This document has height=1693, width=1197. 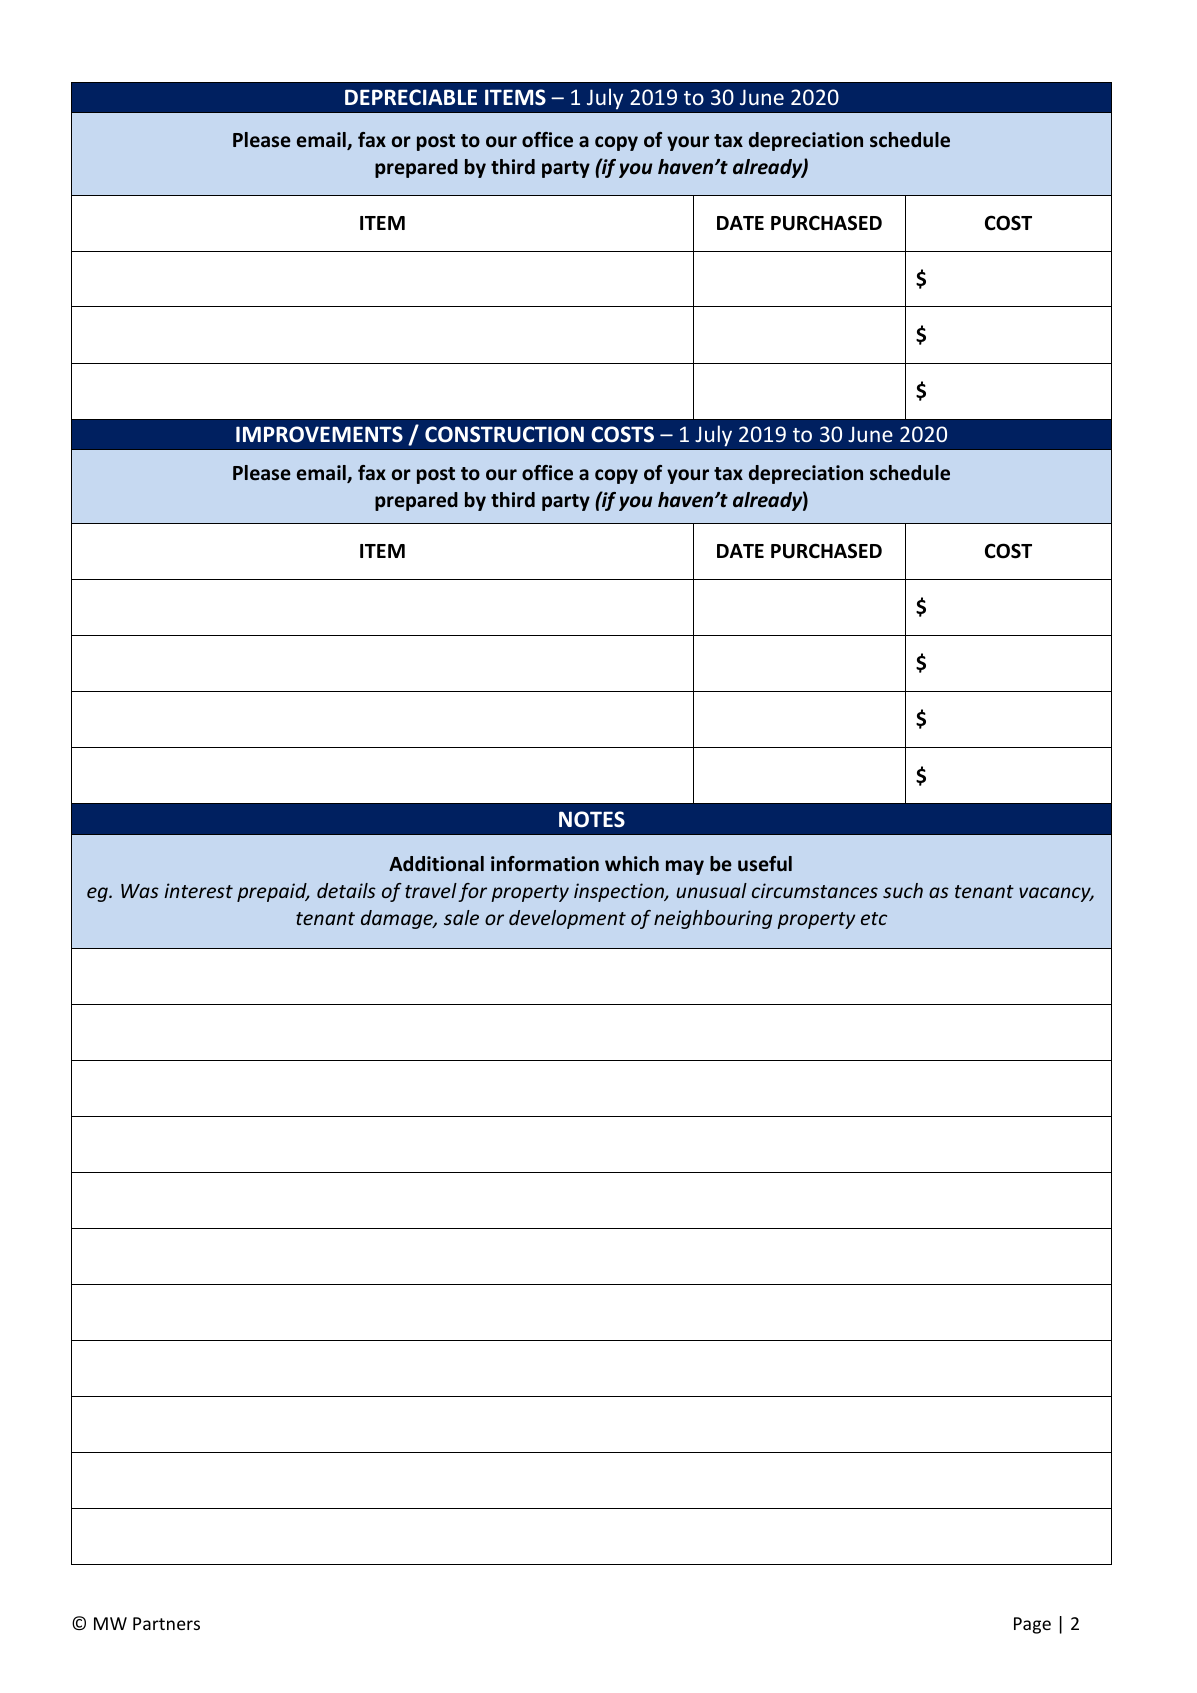 I want to click on etc, so click(x=874, y=918).
